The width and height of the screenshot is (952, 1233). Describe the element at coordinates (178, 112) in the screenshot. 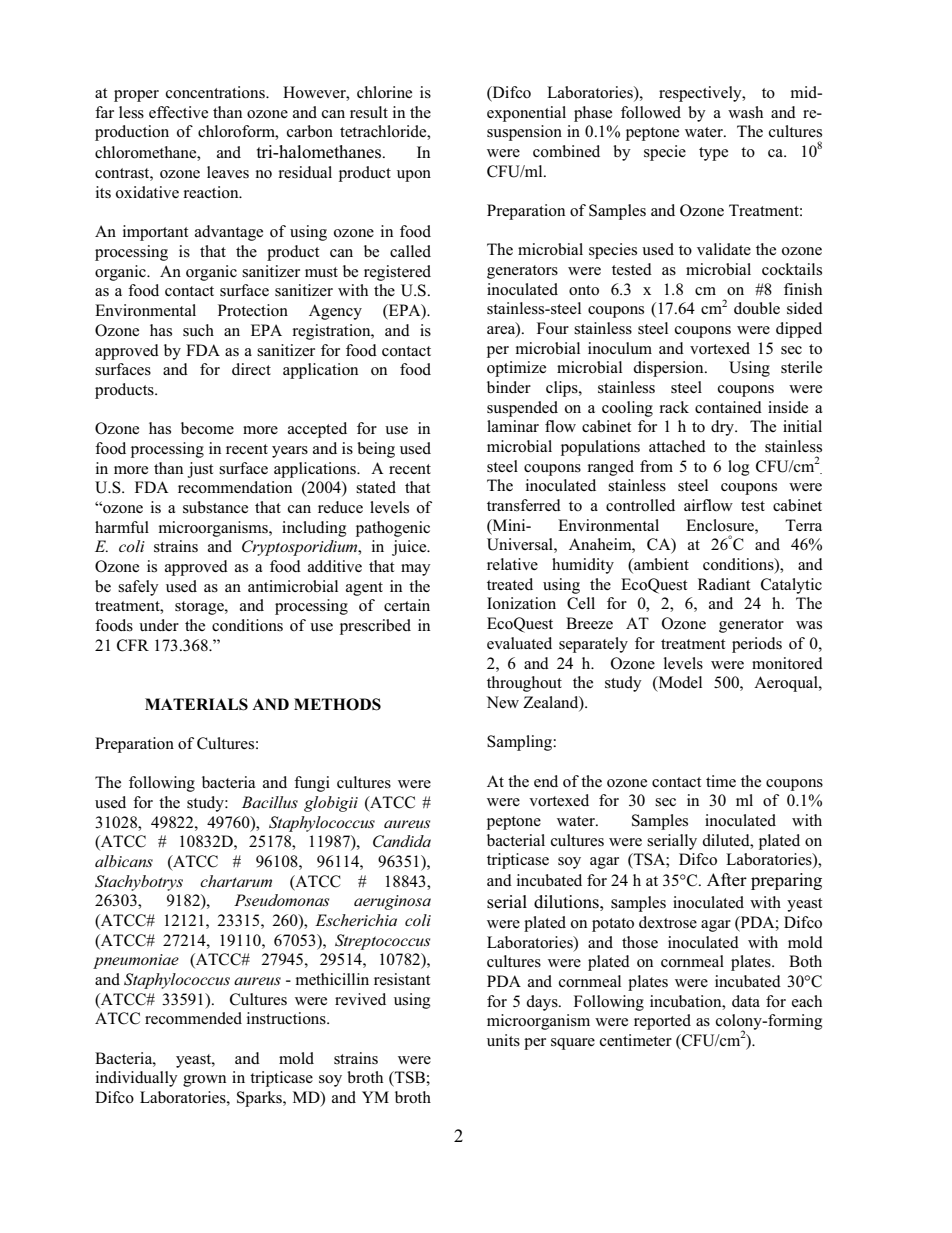

I see `effective` at that location.
